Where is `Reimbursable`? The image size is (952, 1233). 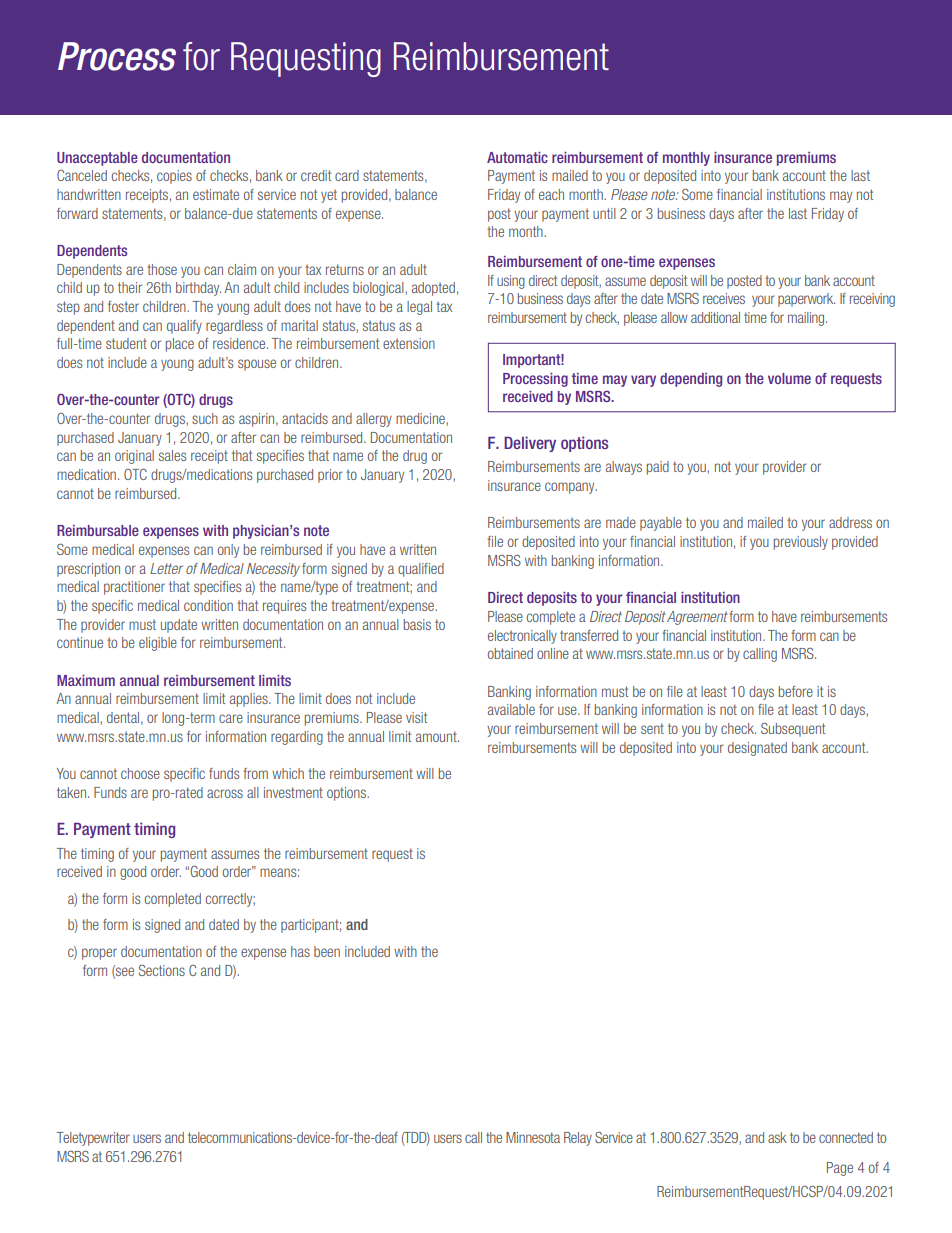
Reimbursable is located at coordinates (98, 530).
